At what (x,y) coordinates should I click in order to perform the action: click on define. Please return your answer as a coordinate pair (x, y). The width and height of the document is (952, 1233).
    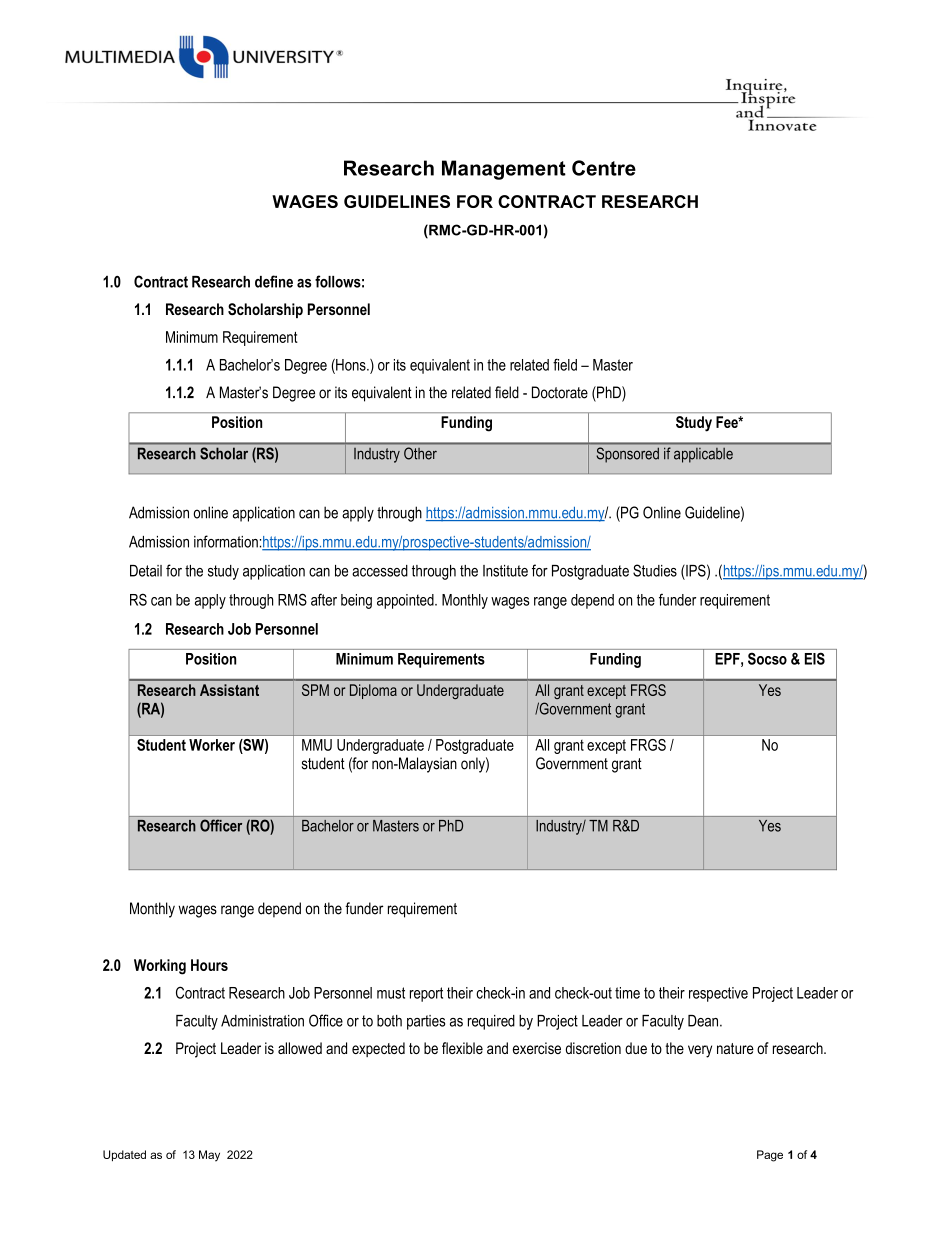
    Looking at the image, I should click on (274, 281).
